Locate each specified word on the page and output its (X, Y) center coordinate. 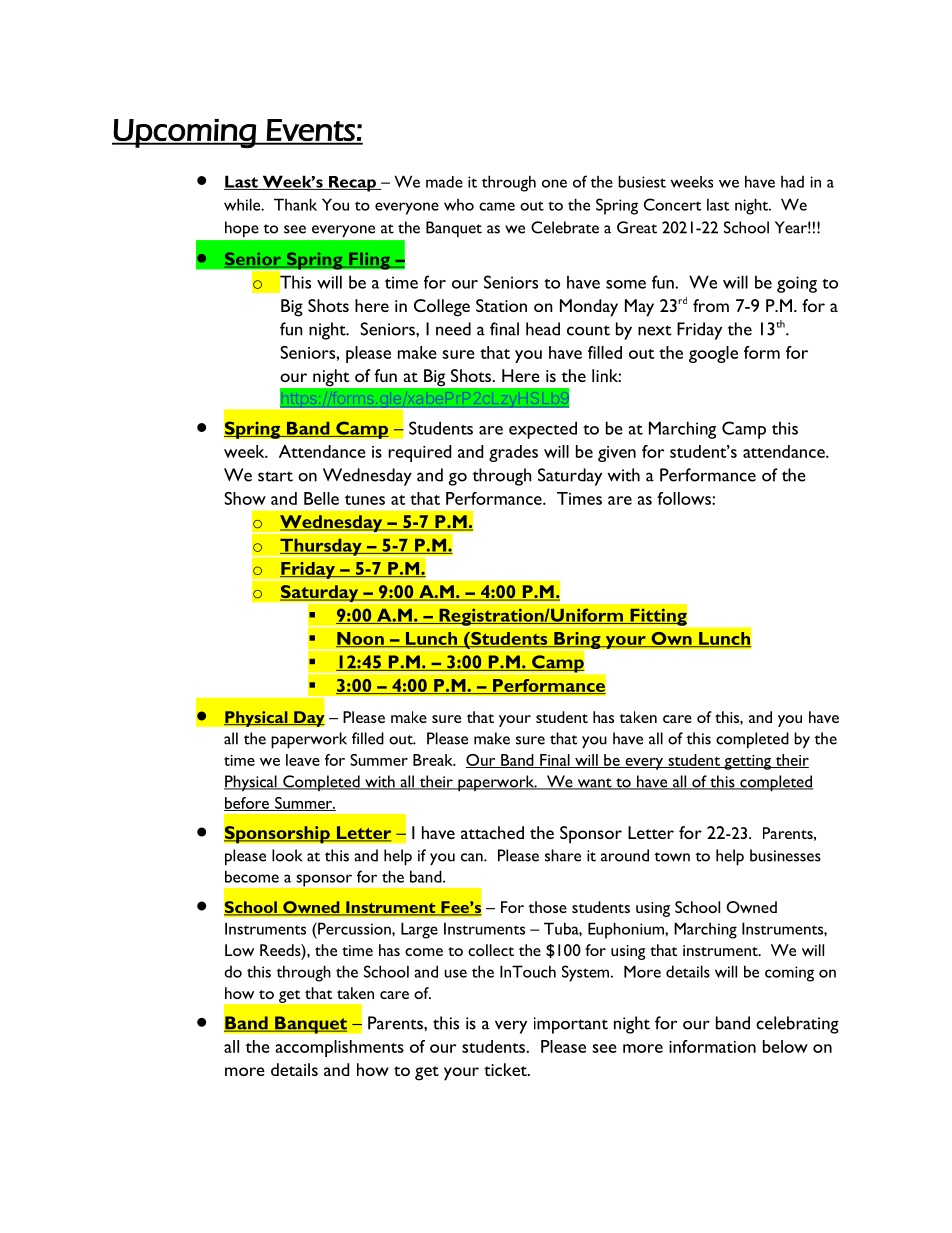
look (287, 855)
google (713, 354)
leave (303, 760)
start (275, 476)
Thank (295, 204)
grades (513, 453)
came (497, 206)
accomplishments (340, 1048)
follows (685, 498)
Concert (673, 204)
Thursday (321, 548)
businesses (785, 855)
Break (434, 760)
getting (748, 762)
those (547, 907)
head (543, 329)
